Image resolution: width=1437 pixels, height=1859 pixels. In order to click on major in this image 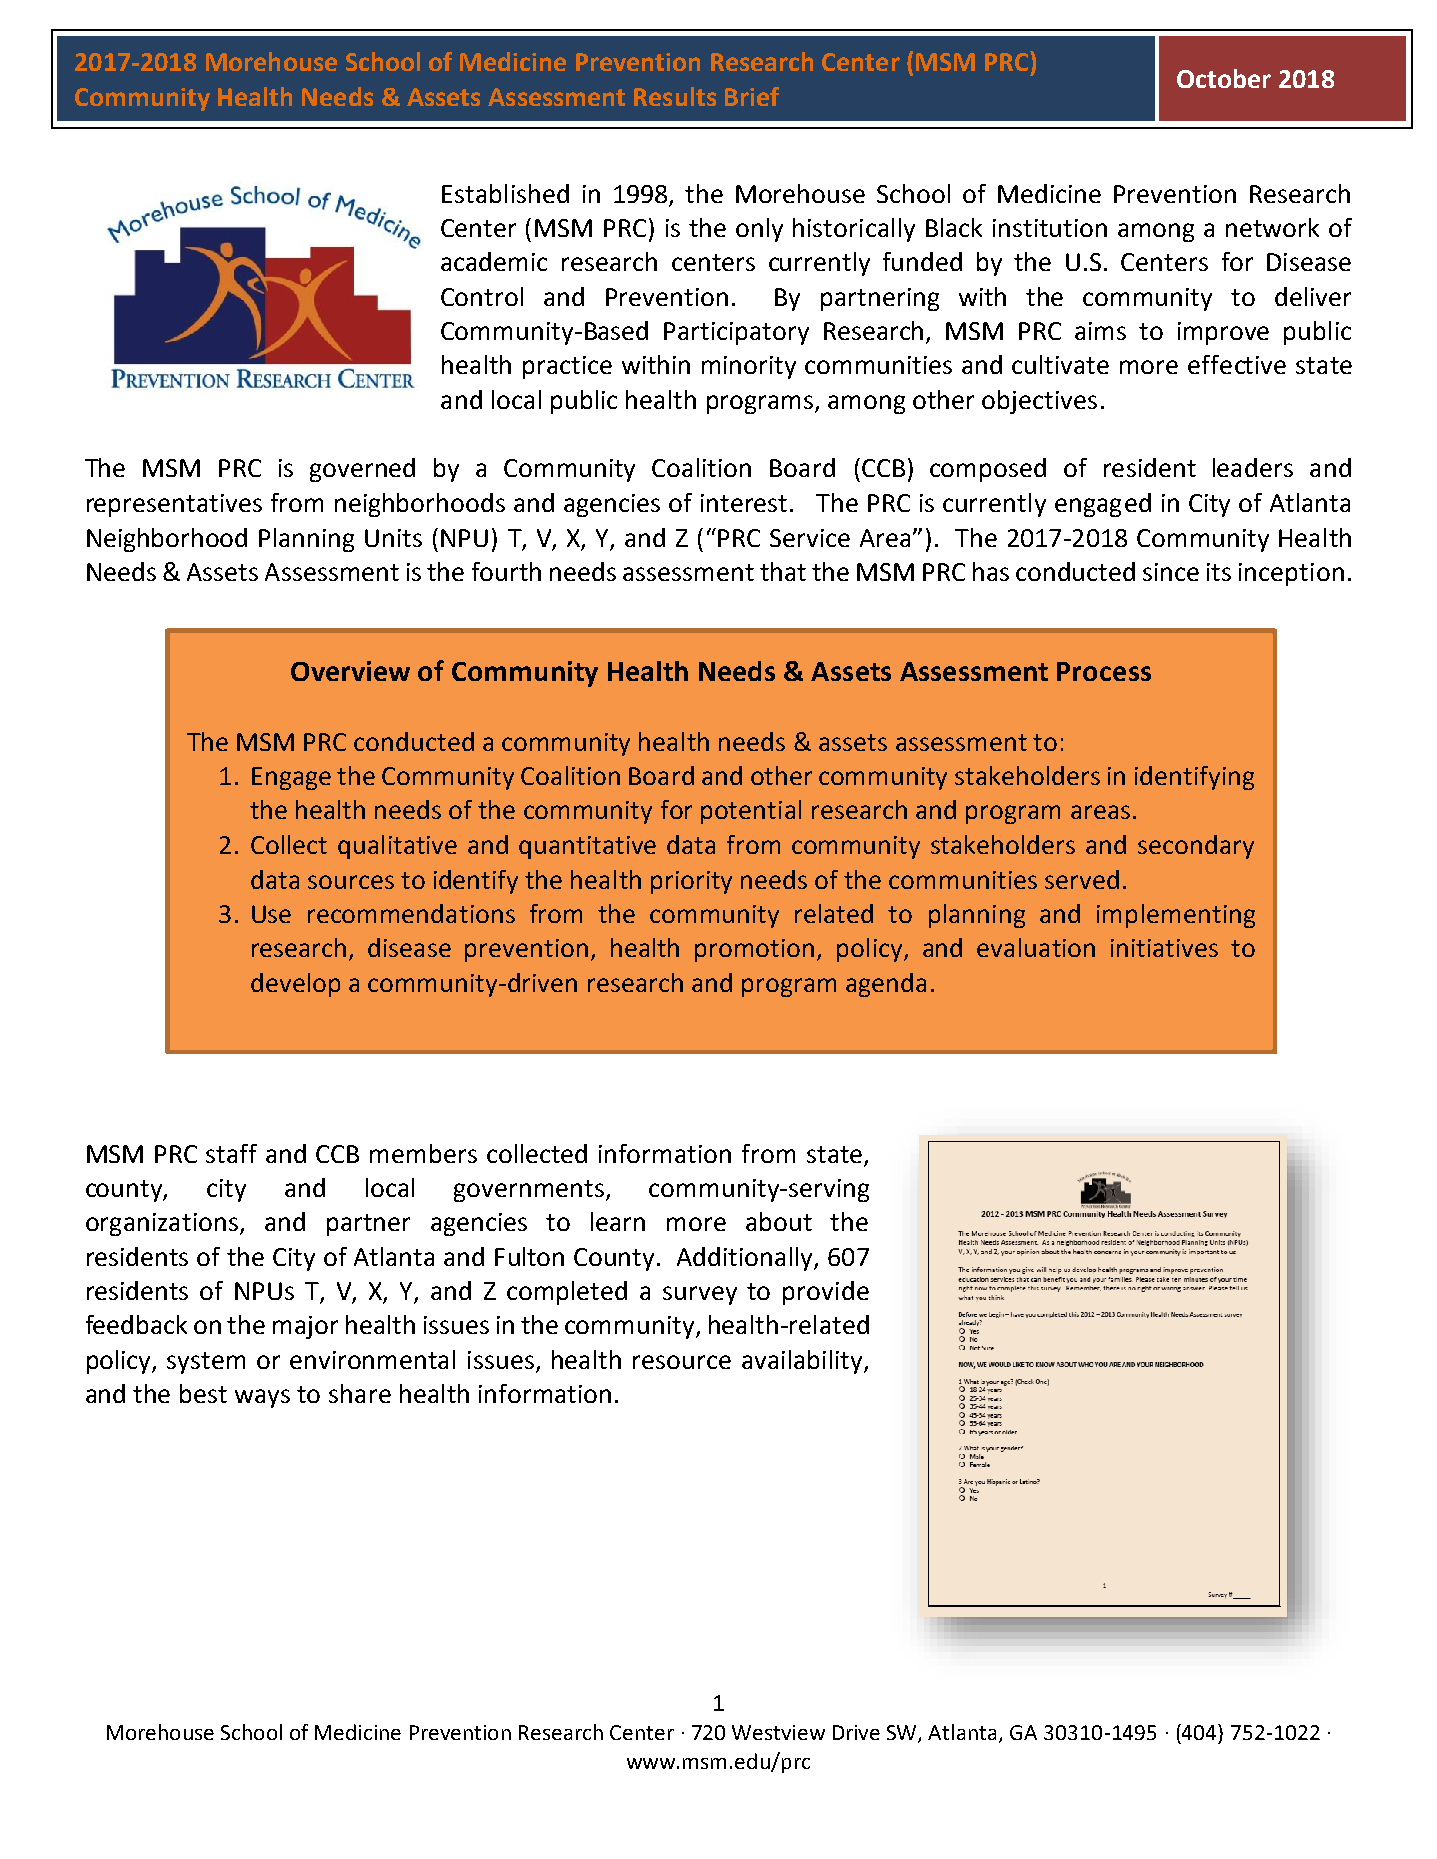, I will do `click(305, 1327)`.
